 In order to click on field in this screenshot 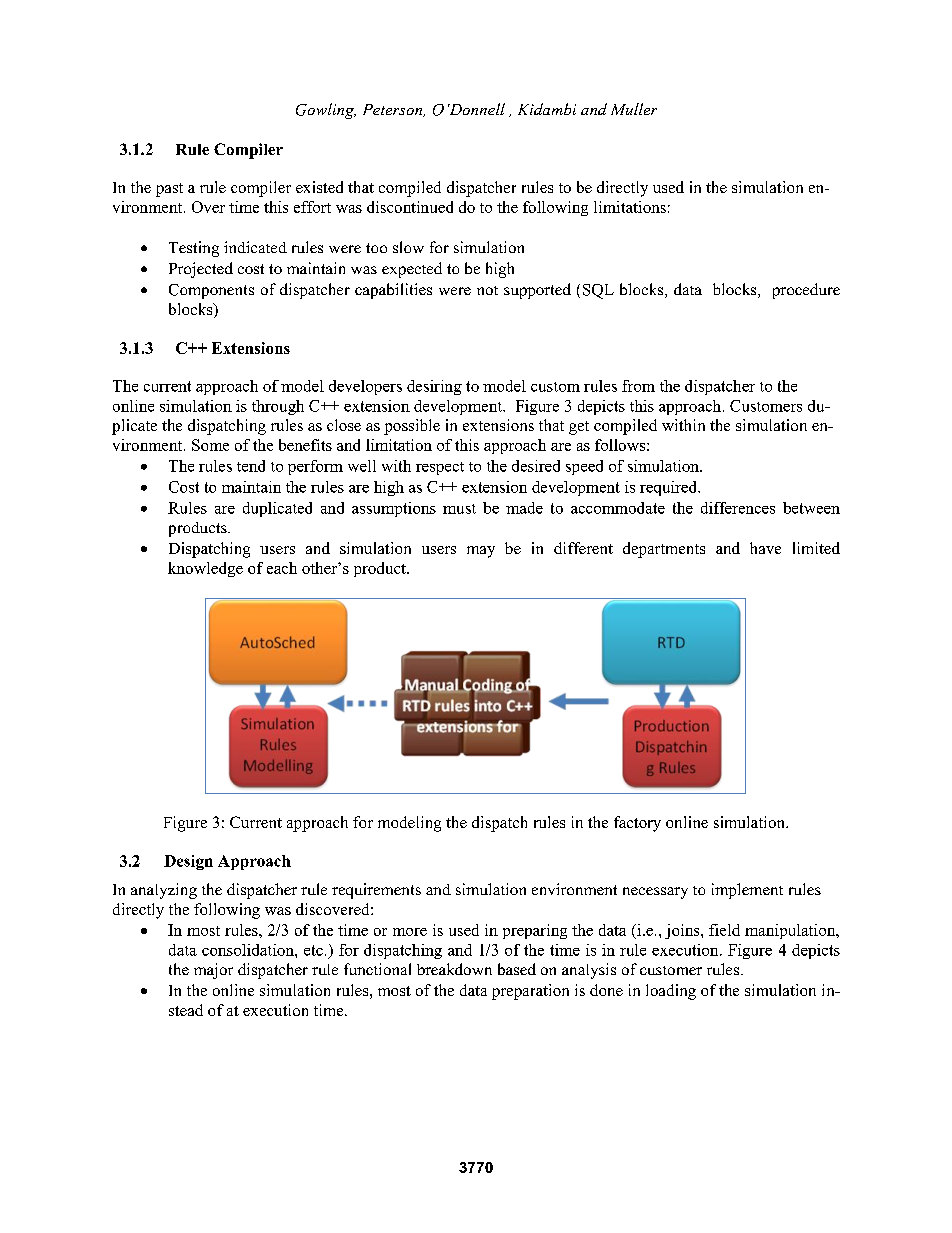, I will do `click(724, 930)`.
